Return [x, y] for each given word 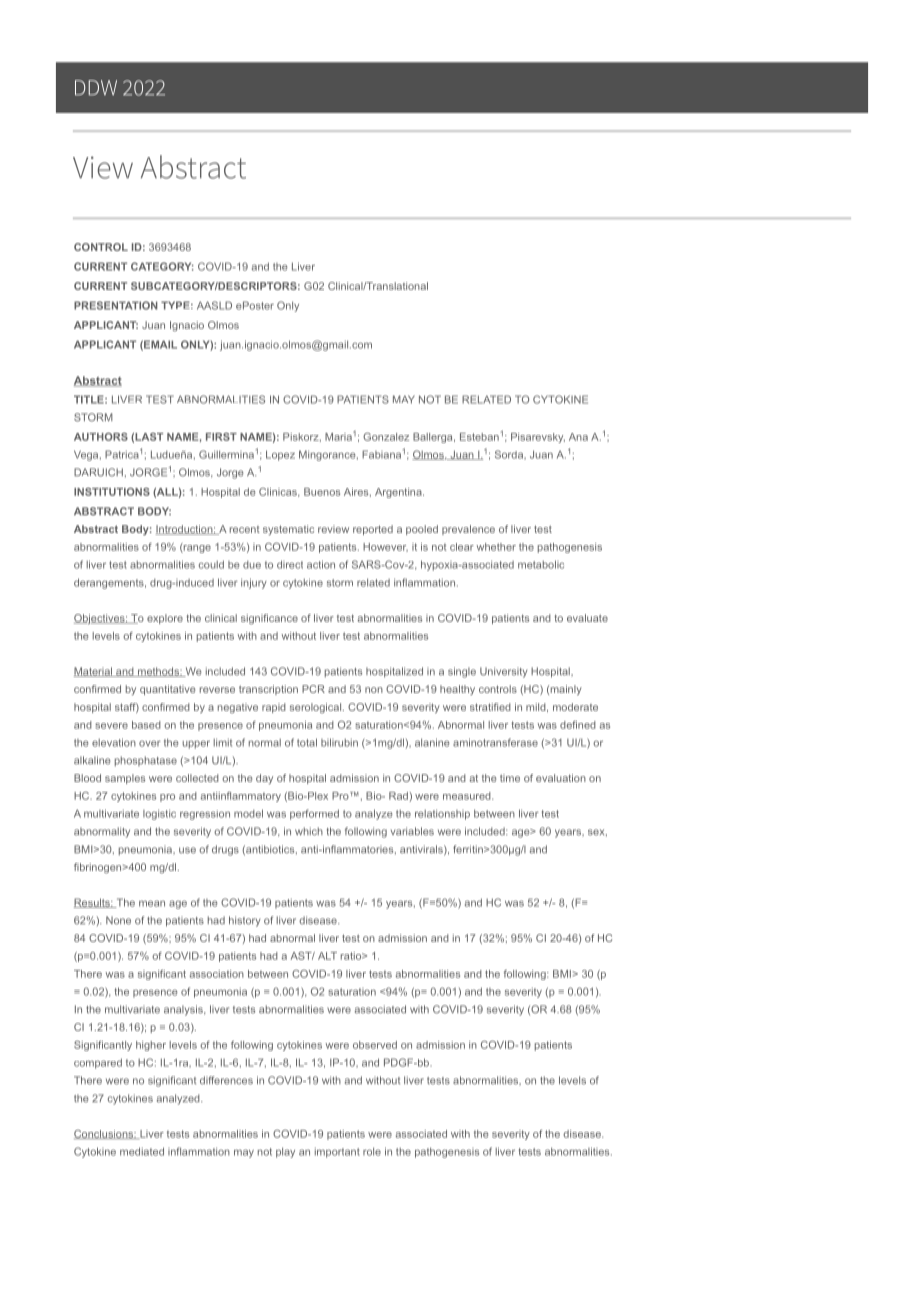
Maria [338, 437]
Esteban [479, 437]
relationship [442, 815]
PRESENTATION [116, 305]
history [244, 921]
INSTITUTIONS [112, 492]
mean [152, 904]
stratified [490, 707]
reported [373, 530]
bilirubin [339, 742]
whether [496, 547]
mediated [142, 1151]
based [146, 725]
